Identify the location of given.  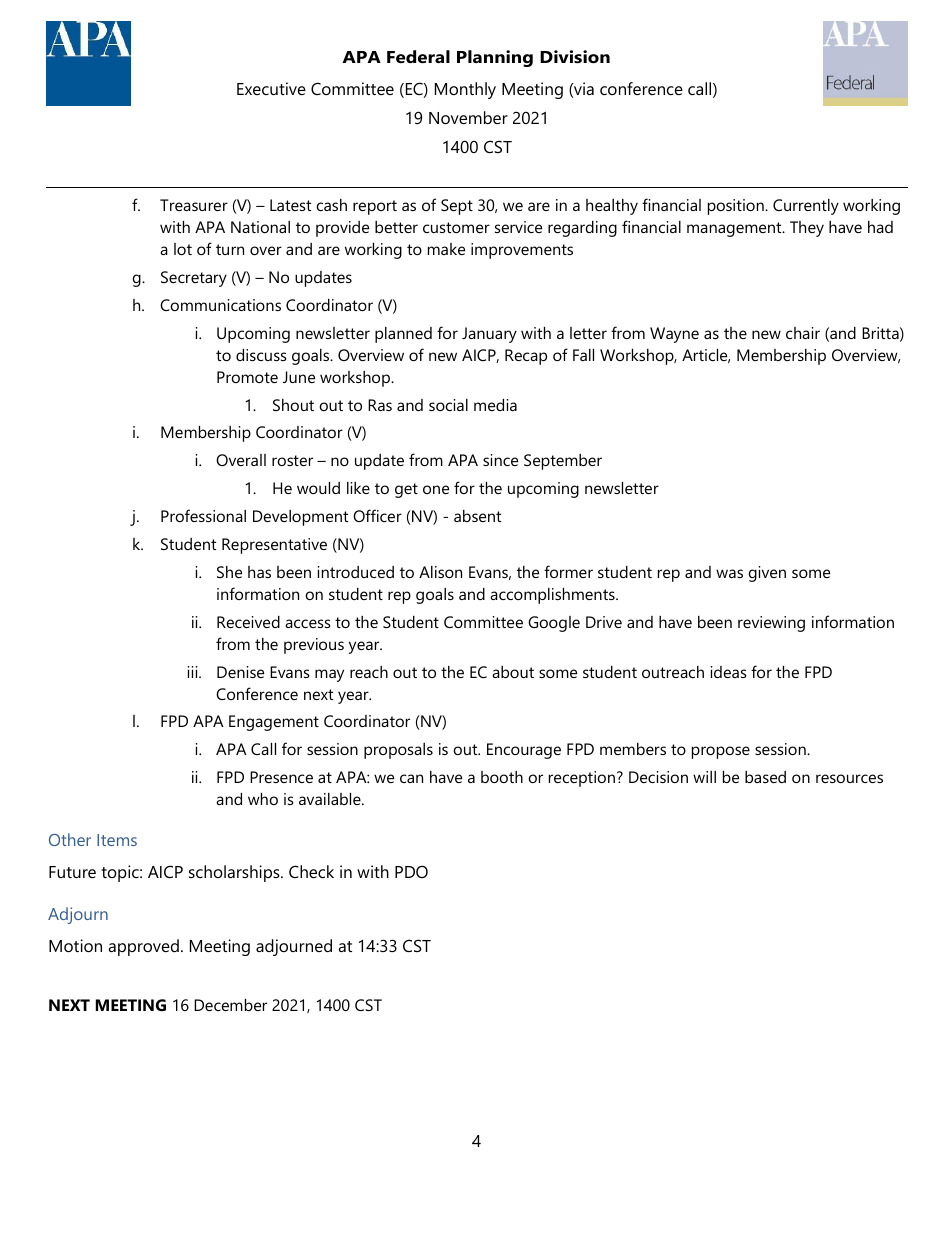
(767, 574).
